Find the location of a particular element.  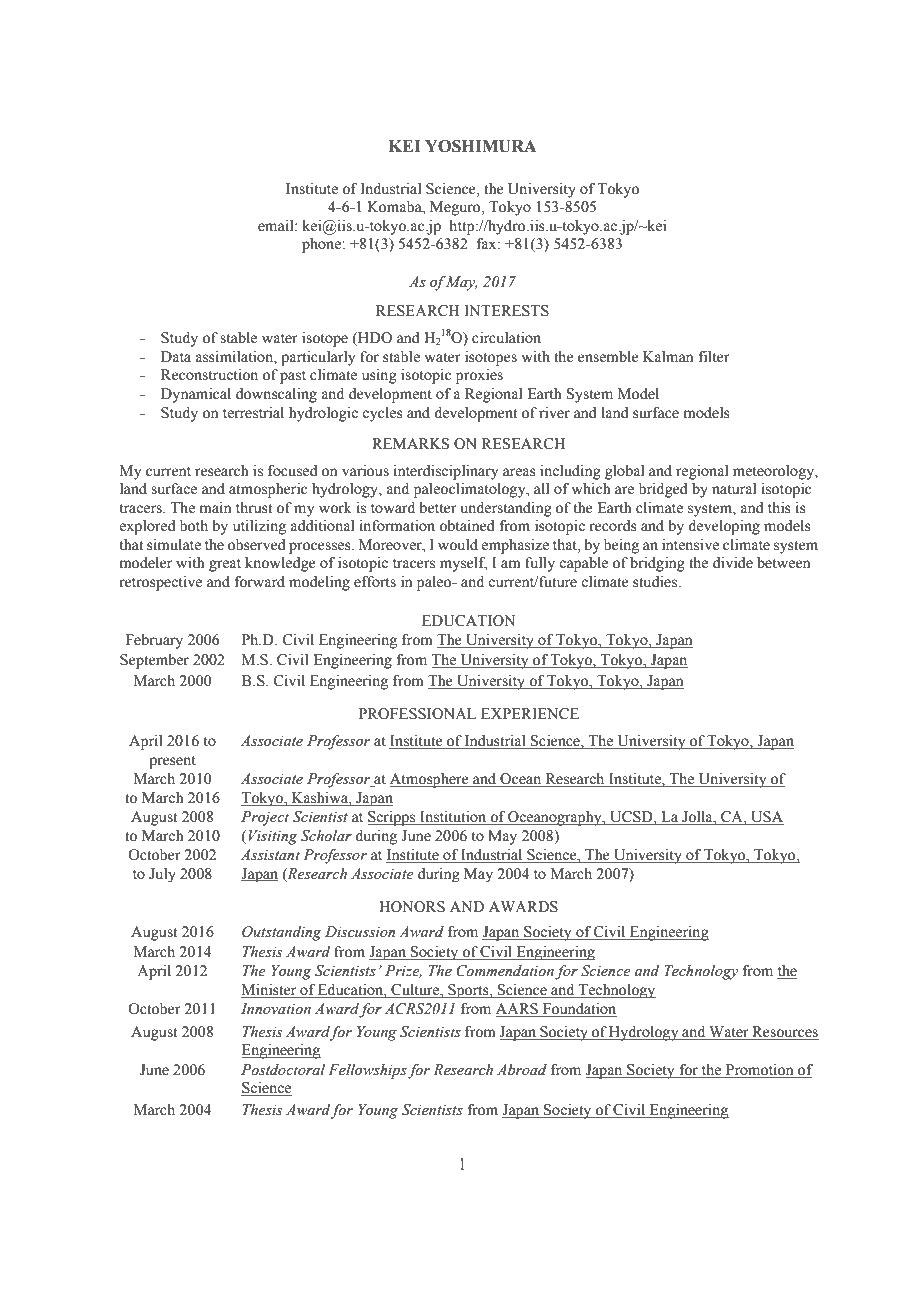

studies is located at coordinates (656, 582).
